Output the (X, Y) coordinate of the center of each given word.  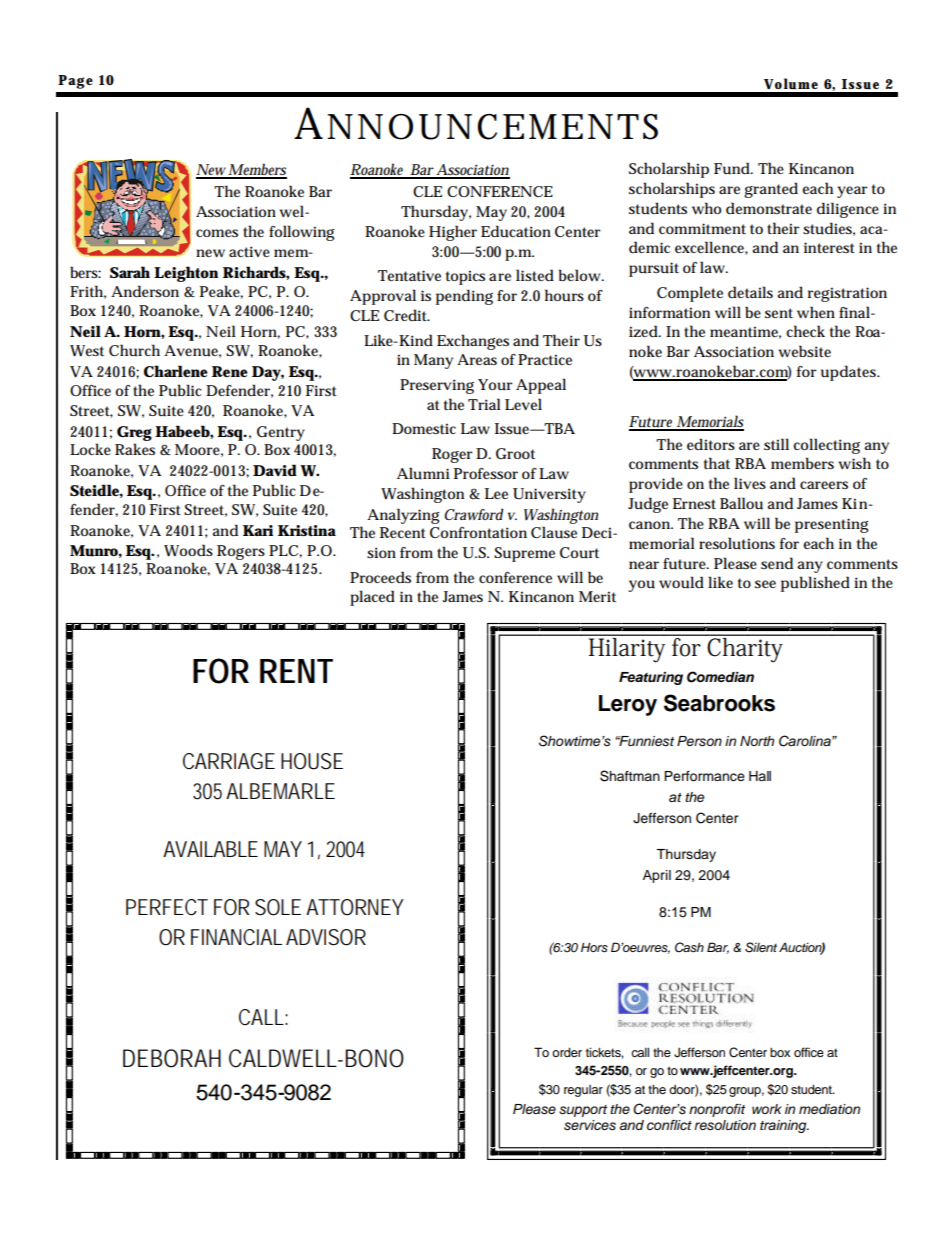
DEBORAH (172, 1058)
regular (583, 1091)
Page (75, 82)
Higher (453, 233)
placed (372, 598)
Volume (791, 84)
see (765, 584)
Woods (188, 550)
